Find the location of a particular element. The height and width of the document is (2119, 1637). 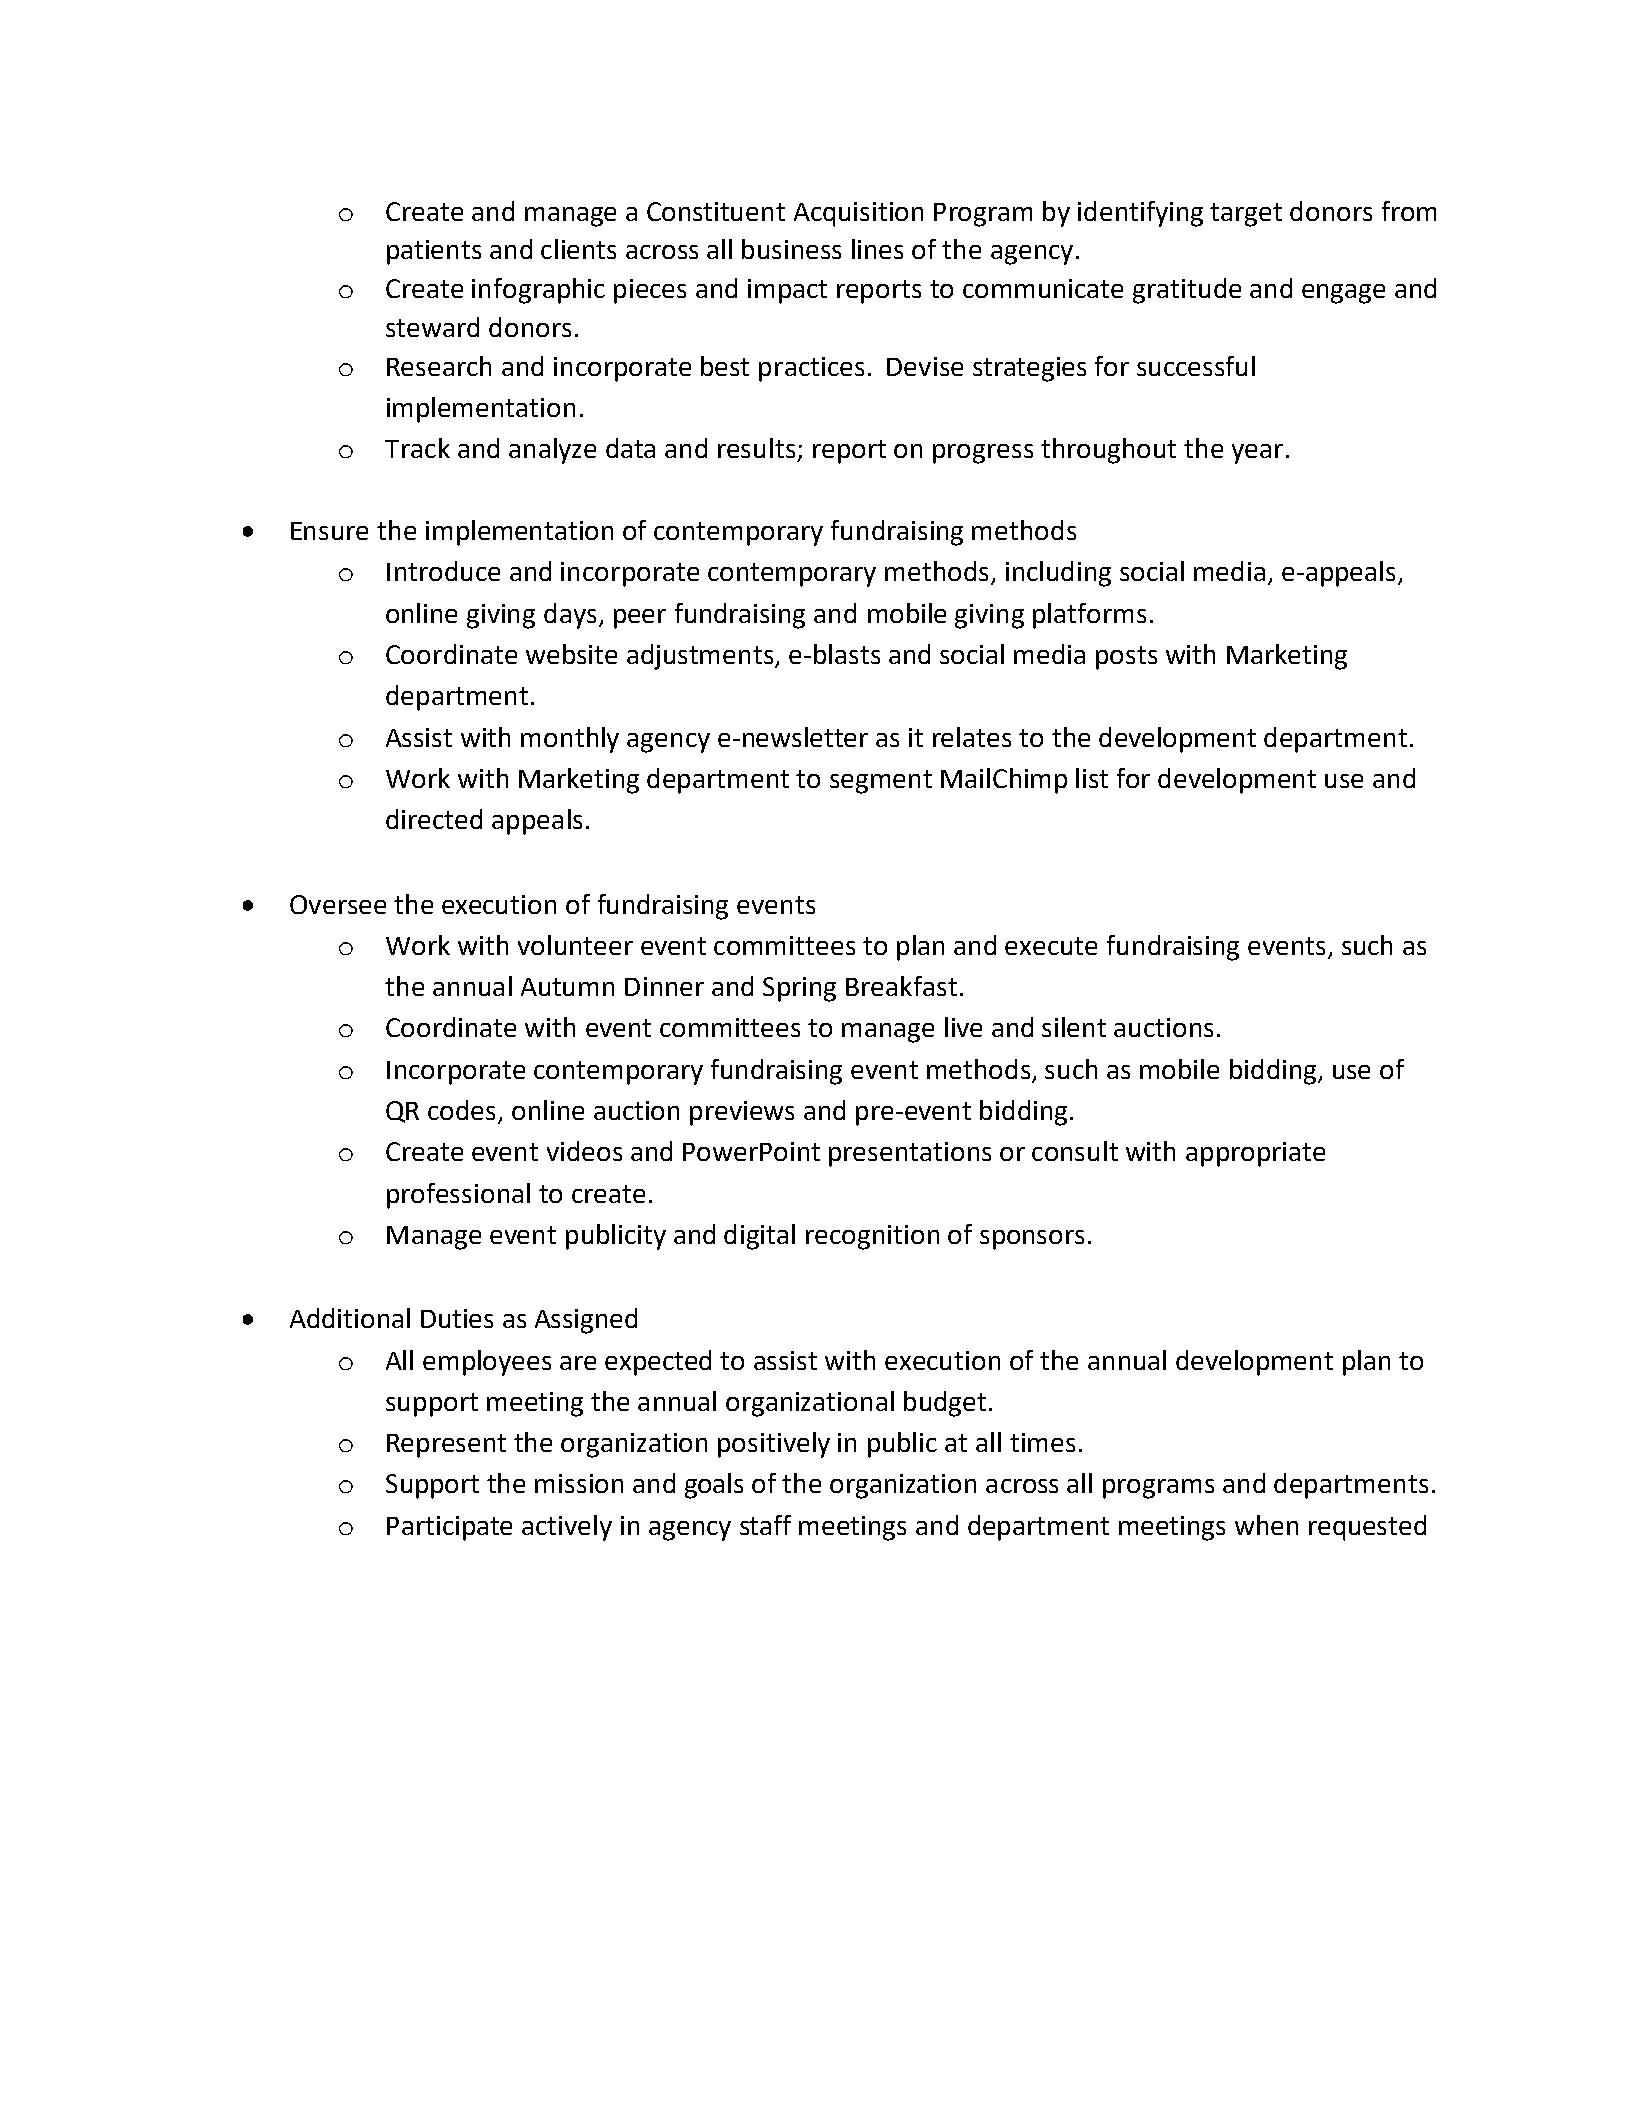

lines is located at coordinates (877, 249).
